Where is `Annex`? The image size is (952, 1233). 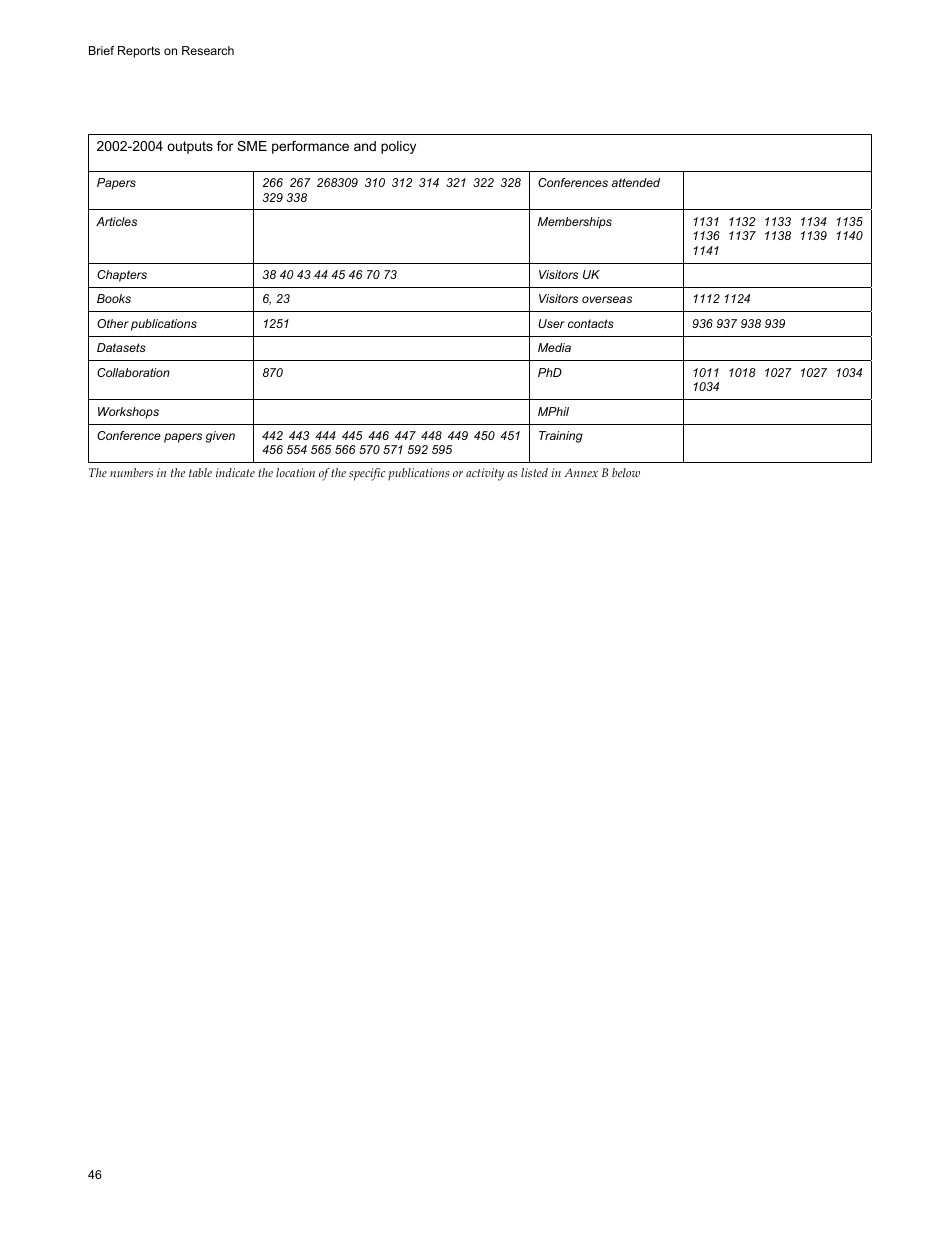 Annex is located at coordinates (581, 472).
